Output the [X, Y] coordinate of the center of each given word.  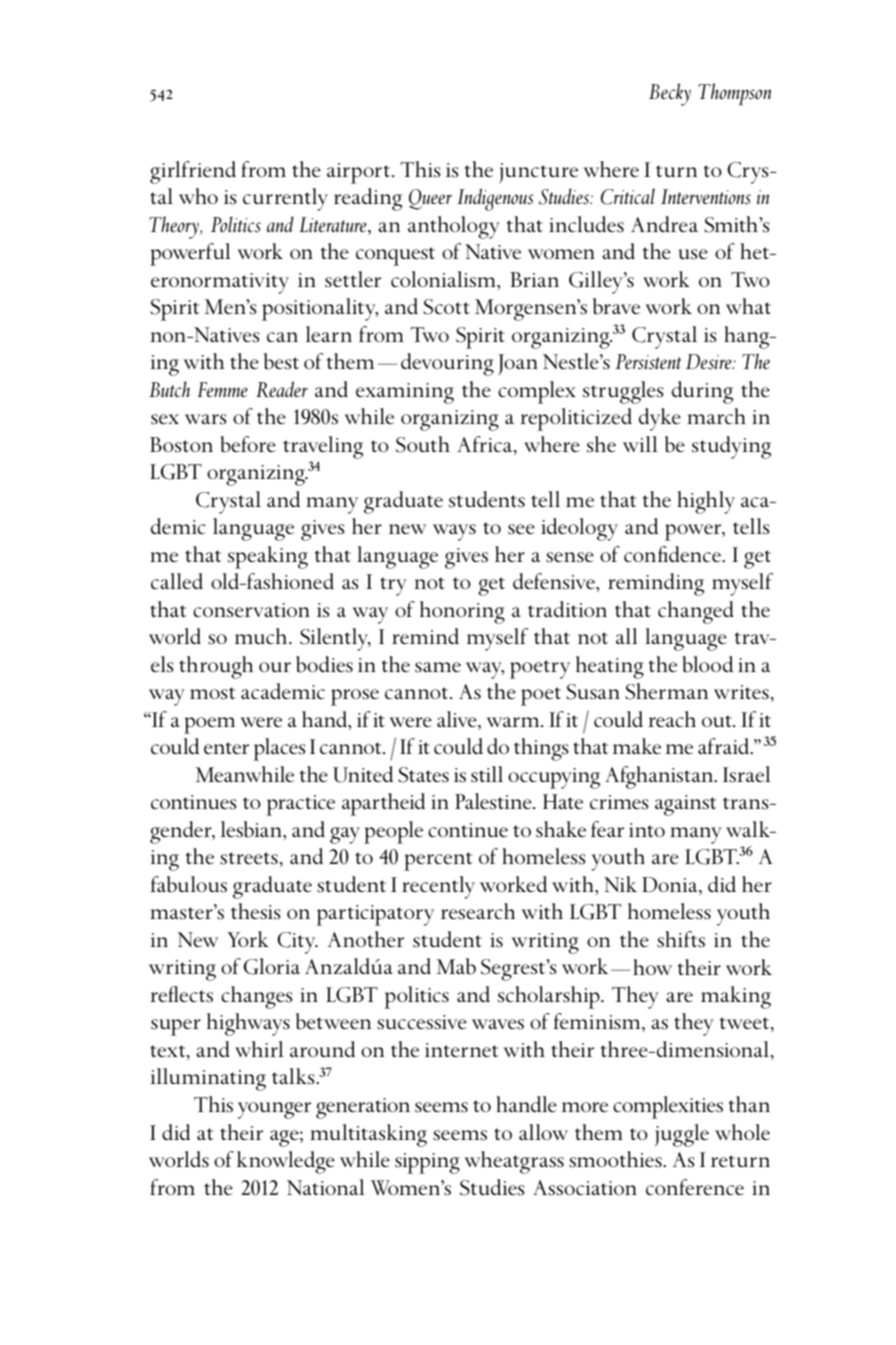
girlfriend [193, 172]
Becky [670, 94]
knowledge [286, 1162]
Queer [430, 199]
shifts [681, 939]
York [248, 939]
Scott [446, 307]
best [281, 361]
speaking [268, 557]
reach [672, 719]
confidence [673, 554]
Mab [456, 966]
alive [458, 720]
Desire [710, 362]
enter [226, 748]
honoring [462, 612]
